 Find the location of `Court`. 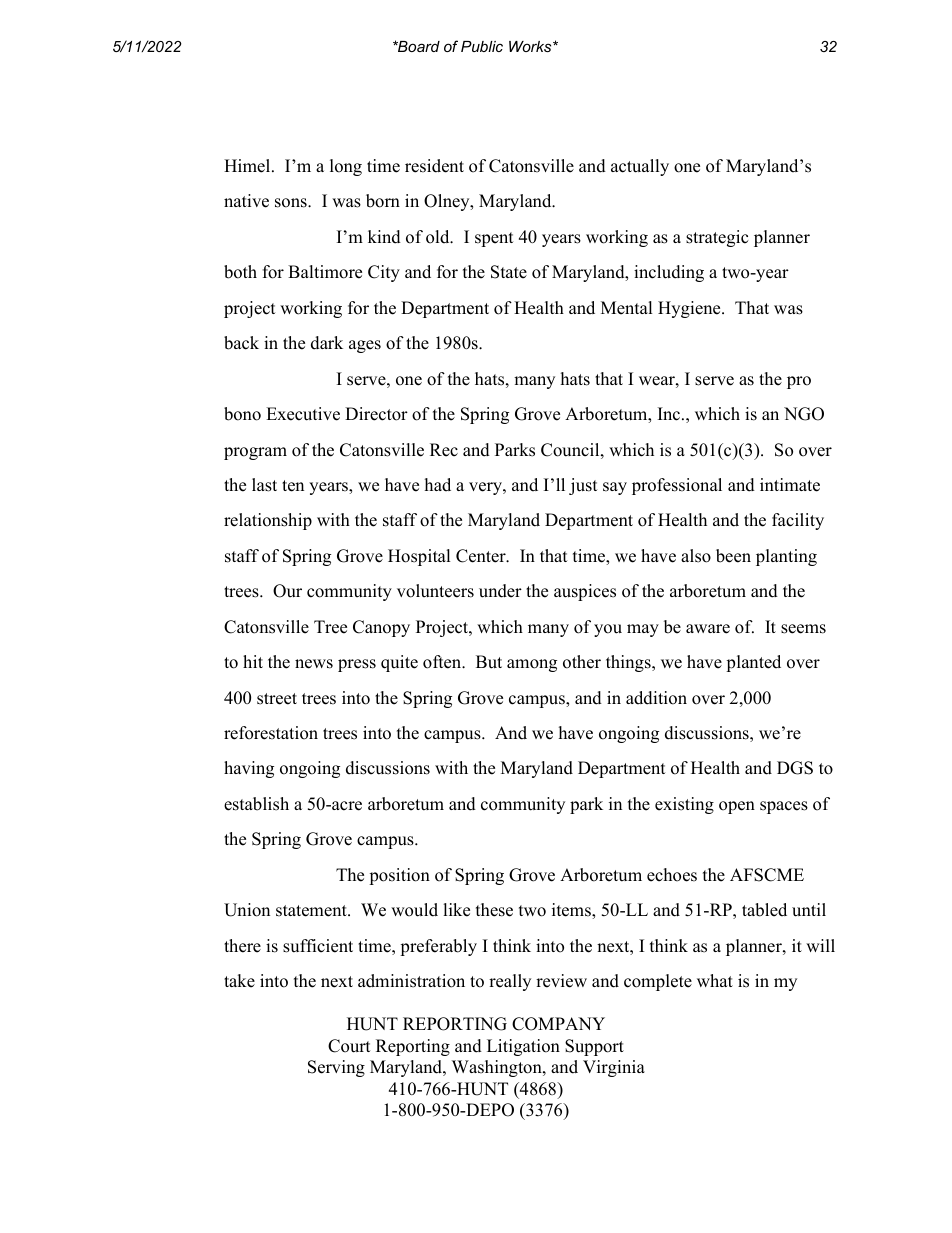

Court is located at coordinates (349, 1046).
